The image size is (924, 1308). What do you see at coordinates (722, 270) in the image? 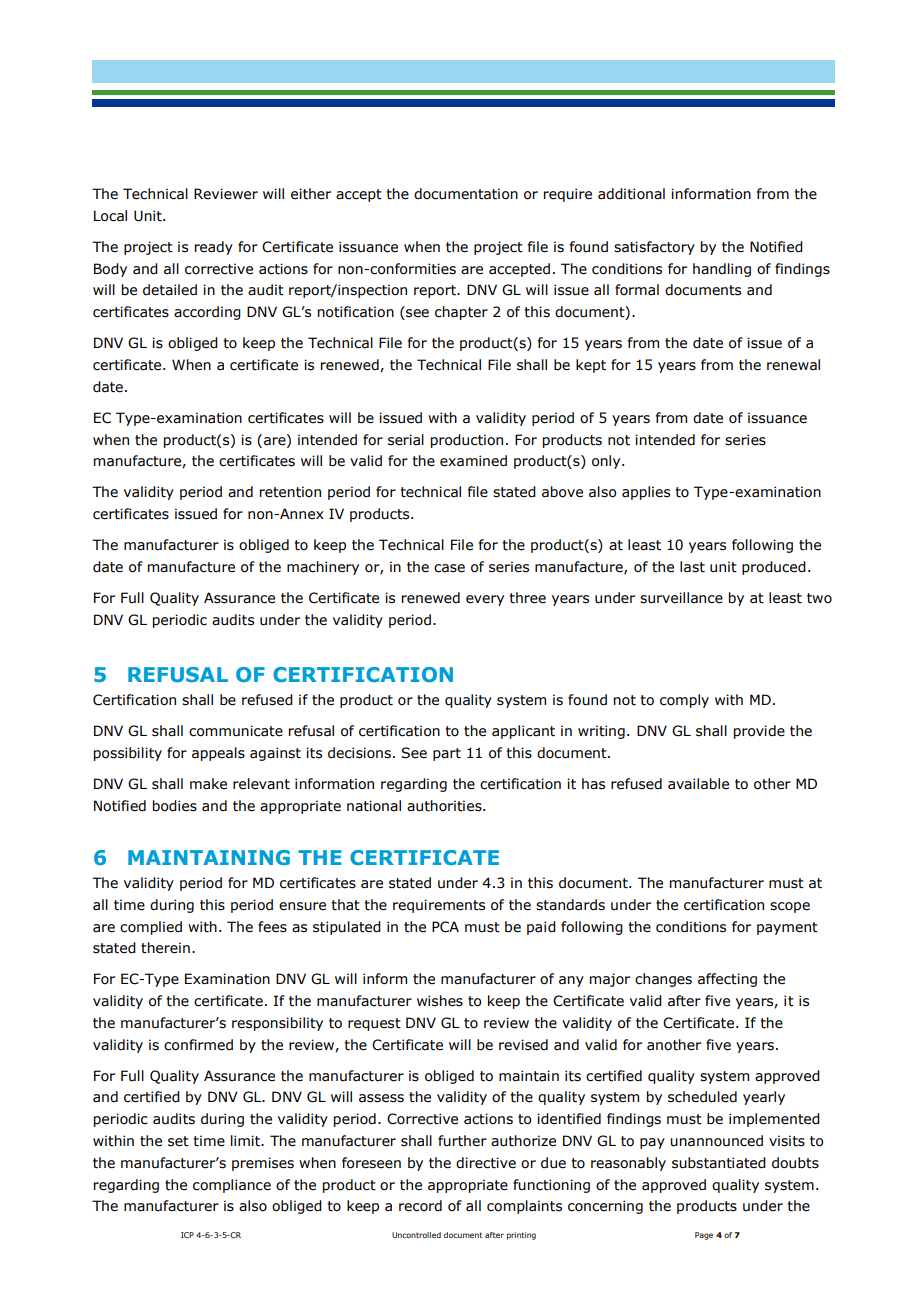
I see `handling` at bounding box center [722, 270].
